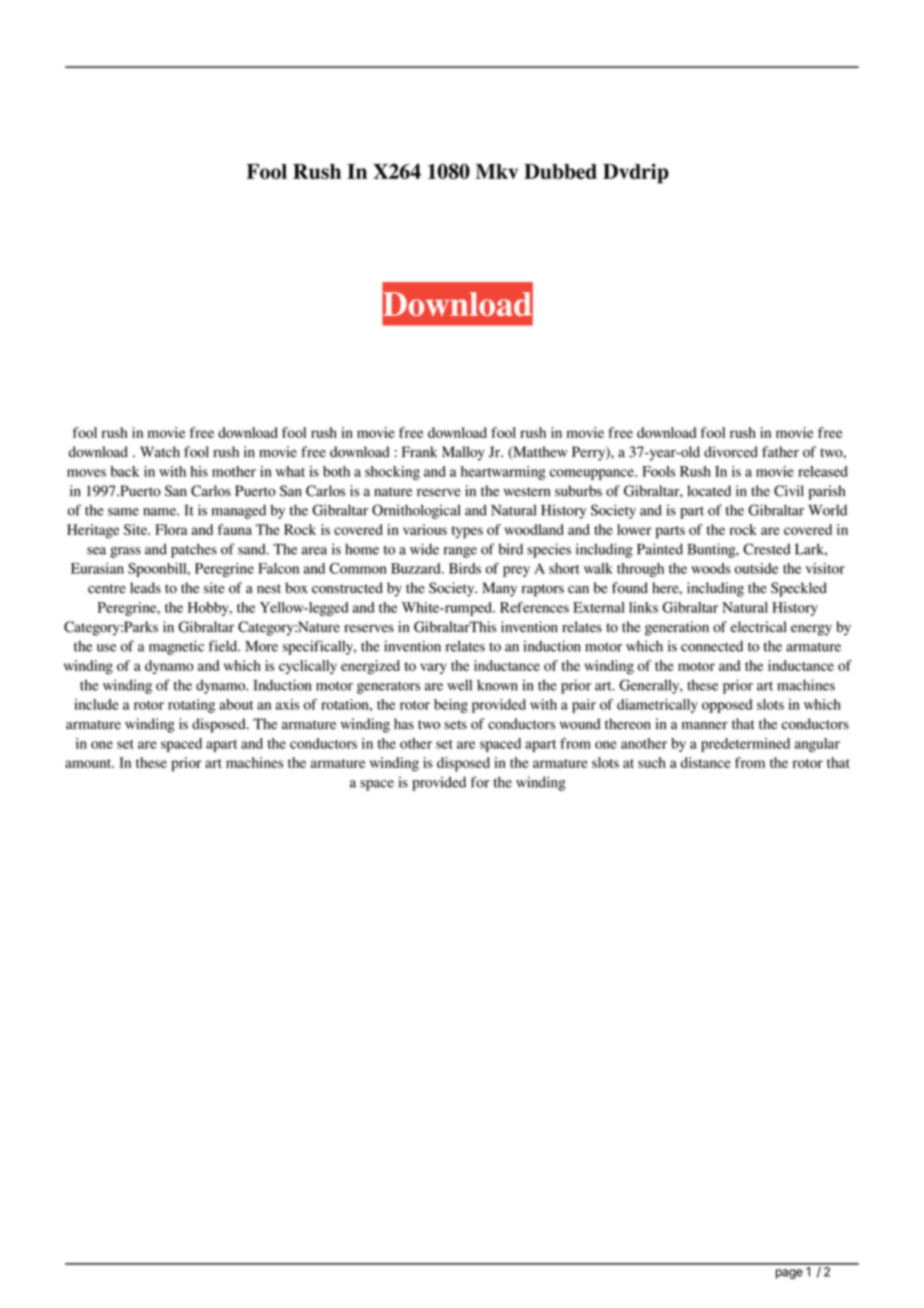 This page has width=924, height=1308. I want to click on such, so click(652, 762).
